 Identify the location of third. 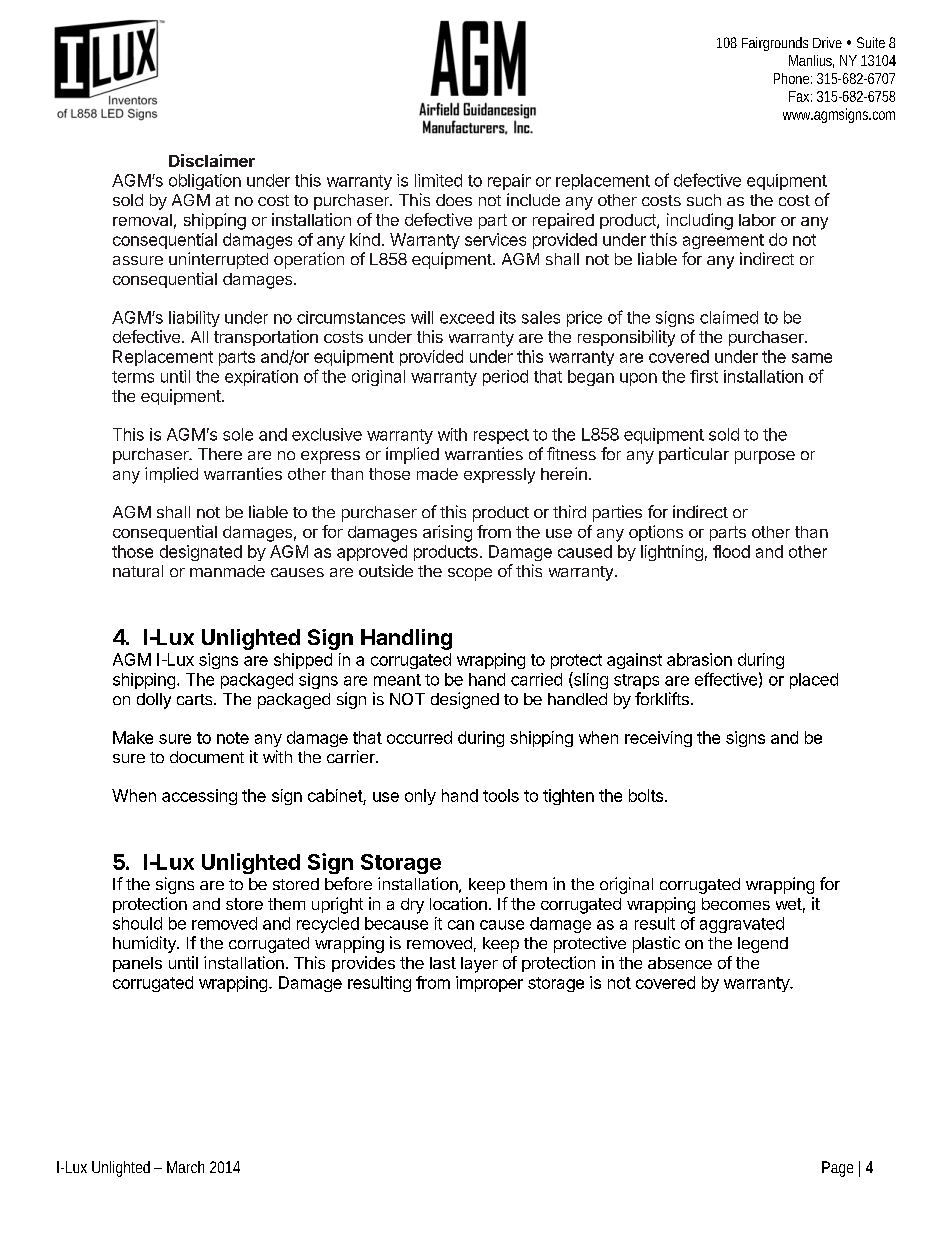
(569, 511).
